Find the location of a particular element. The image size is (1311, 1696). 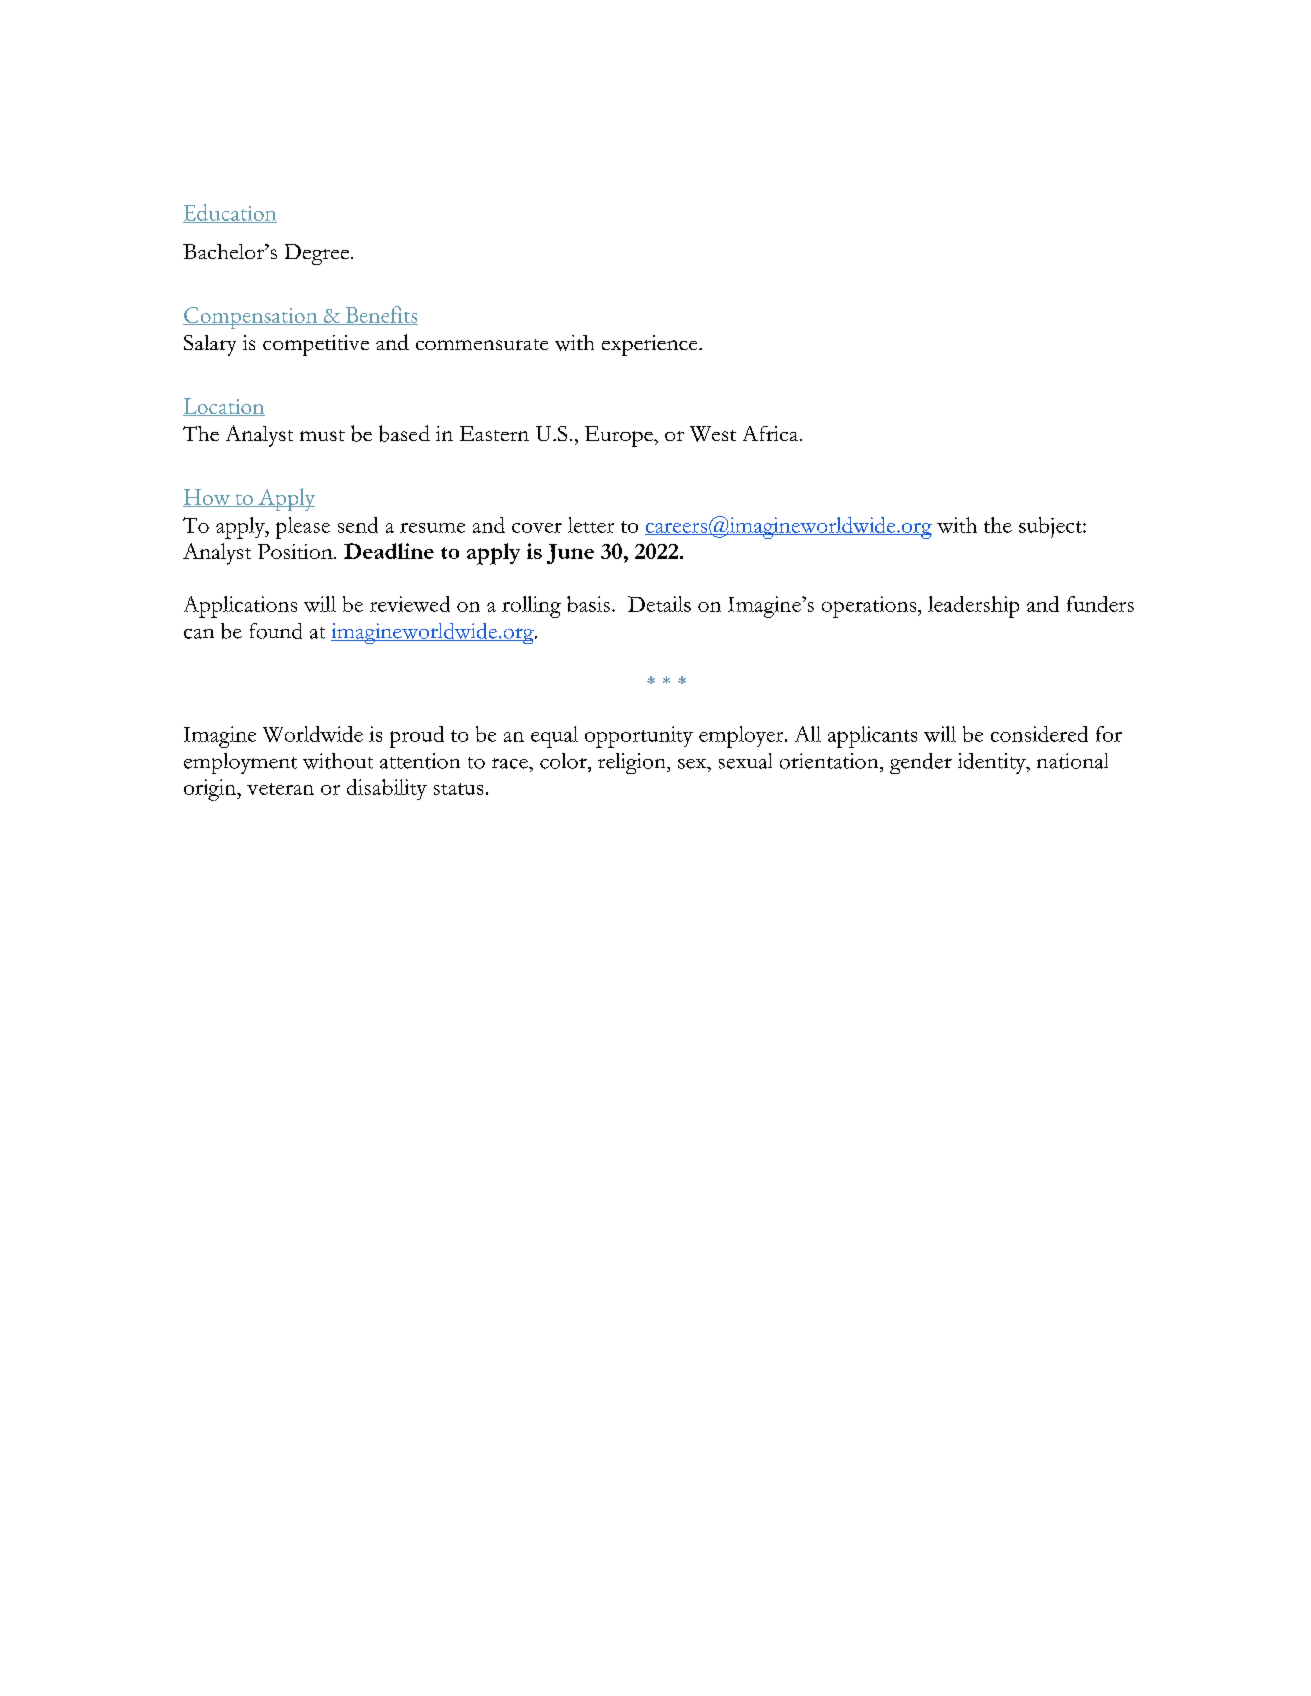

please is located at coordinates (303, 528).
